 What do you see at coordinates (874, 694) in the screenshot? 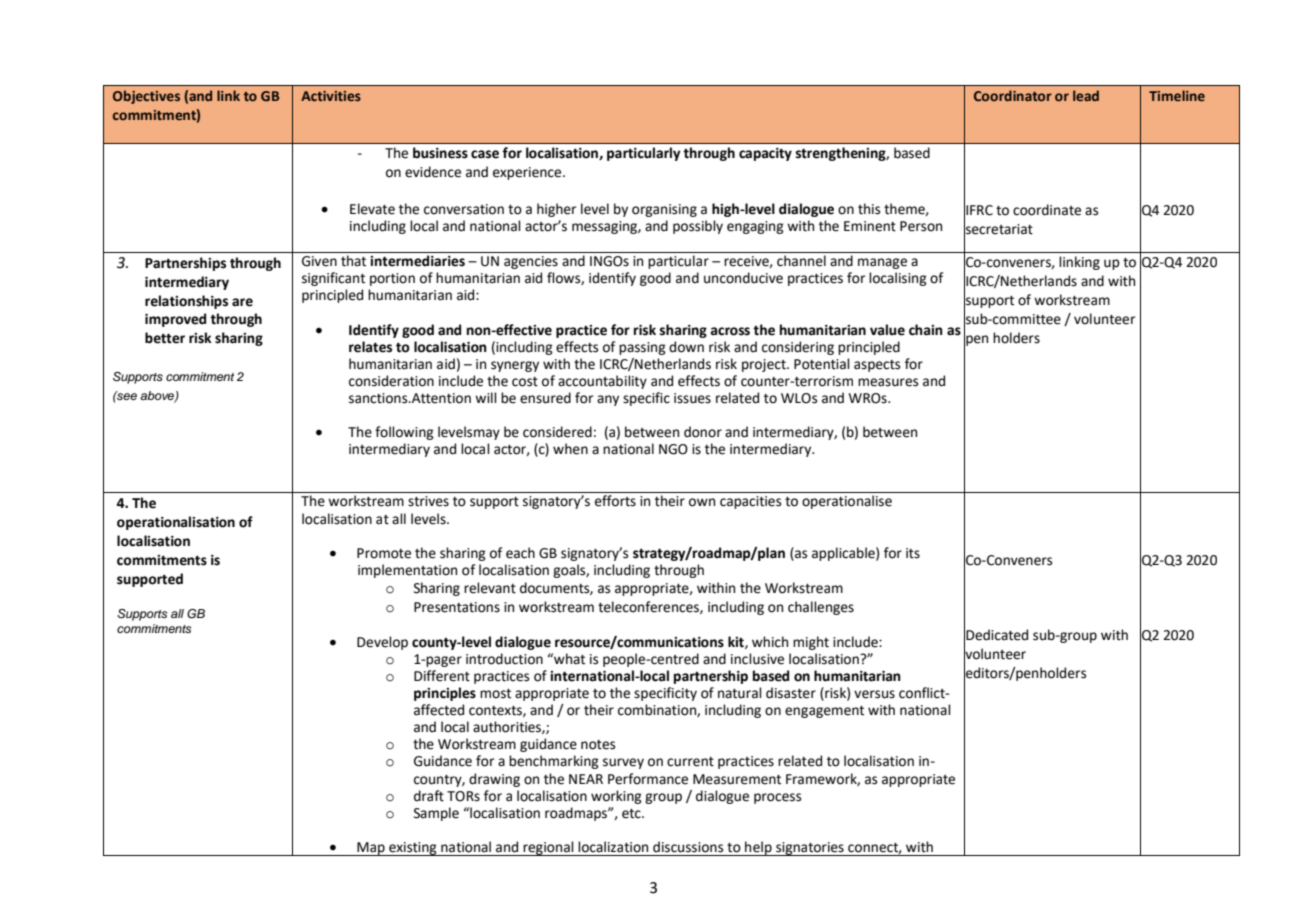
I see `versus` at bounding box center [874, 694].
